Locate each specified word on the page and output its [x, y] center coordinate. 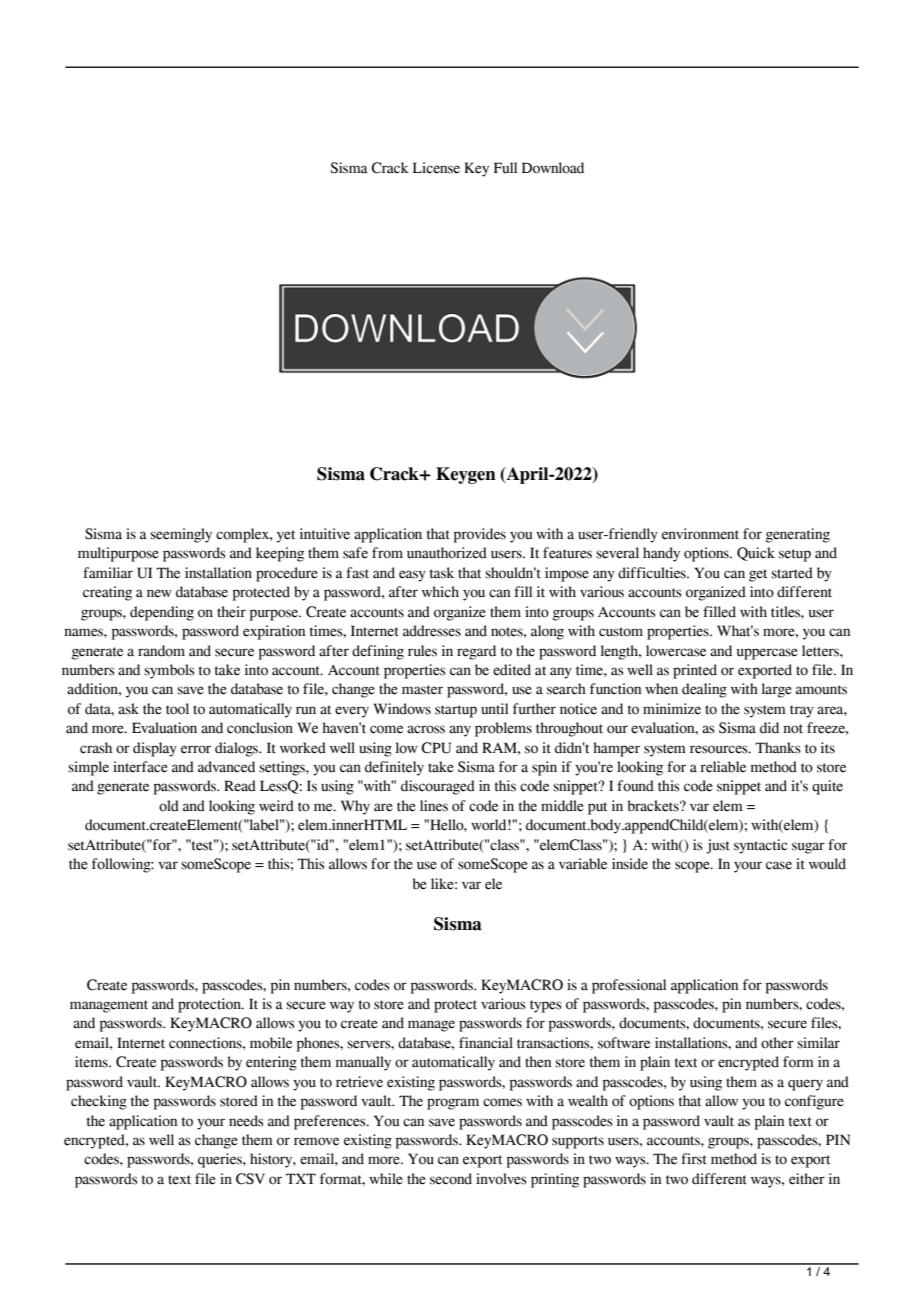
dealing [704, 690]
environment [700, 534]
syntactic [760, 846]
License [436, 168]
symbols [169, 671]
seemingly [181, 535]
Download [553, 168]
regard [476, 652]
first [694, 1159]
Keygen [466, 475]
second [451, 1179]
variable [583, 864]
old [169, 806]
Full [505, 167]
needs [246, 1121]
